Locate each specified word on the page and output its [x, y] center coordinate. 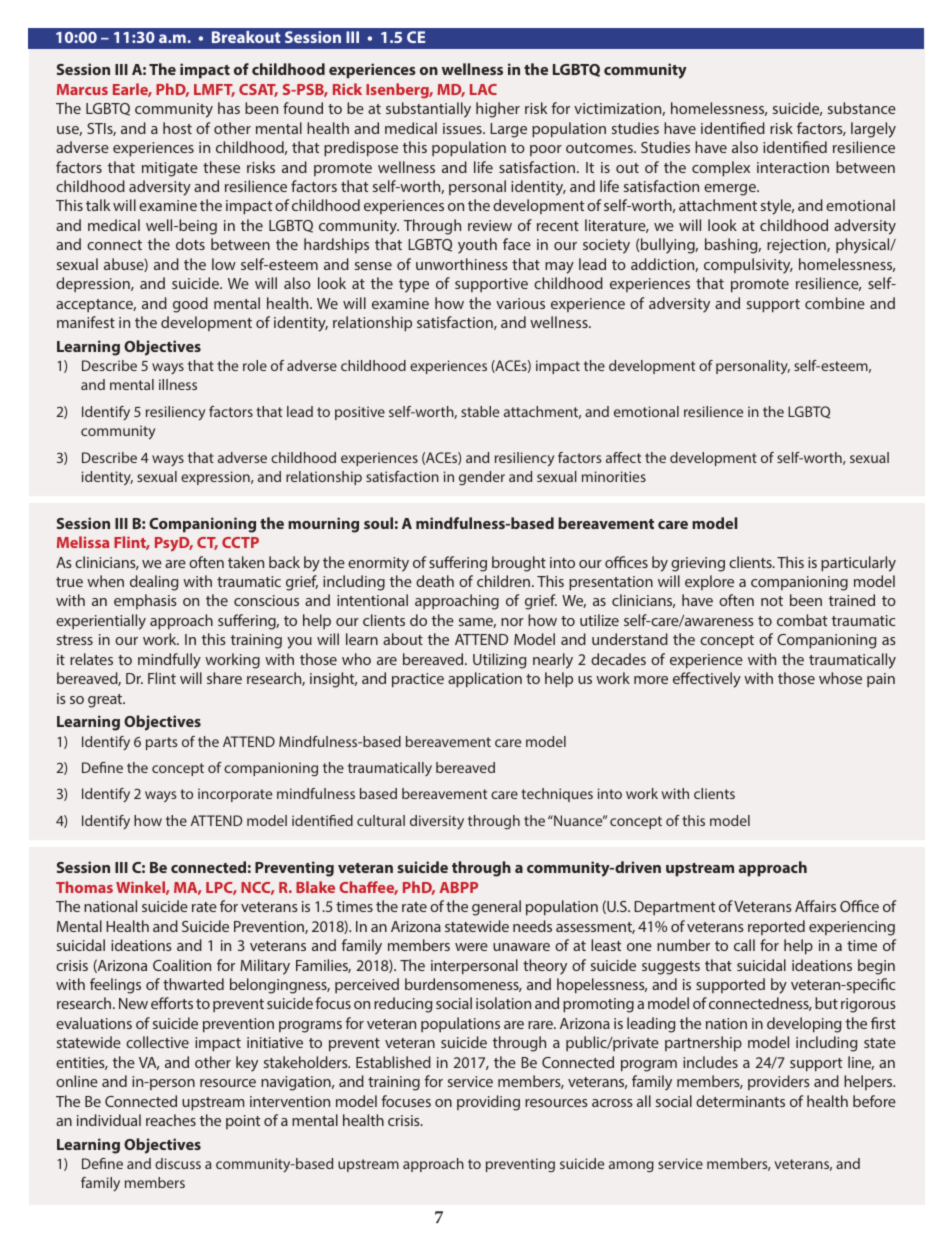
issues [463, 128]
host [177, 128]
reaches [171, 1120]
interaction [793, 167]
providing [488, 1103]
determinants [740, 1101]
